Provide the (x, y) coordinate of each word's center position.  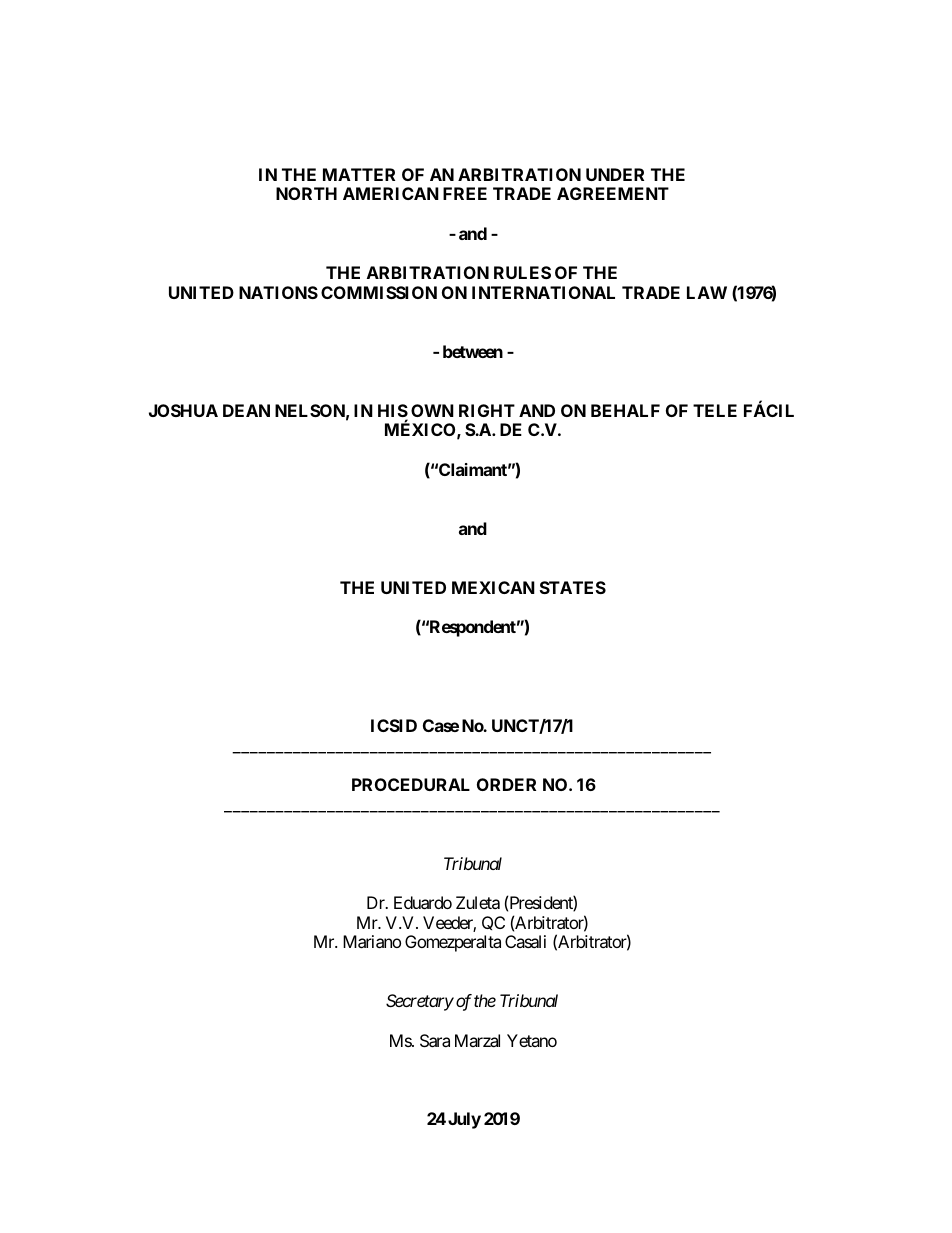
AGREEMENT (613, 193)
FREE (465, 193)
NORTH (306, 193)
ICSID (394, 725)
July (464, 1120)
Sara (435, 1040)
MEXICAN (493, 587)
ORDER (506, 784)
